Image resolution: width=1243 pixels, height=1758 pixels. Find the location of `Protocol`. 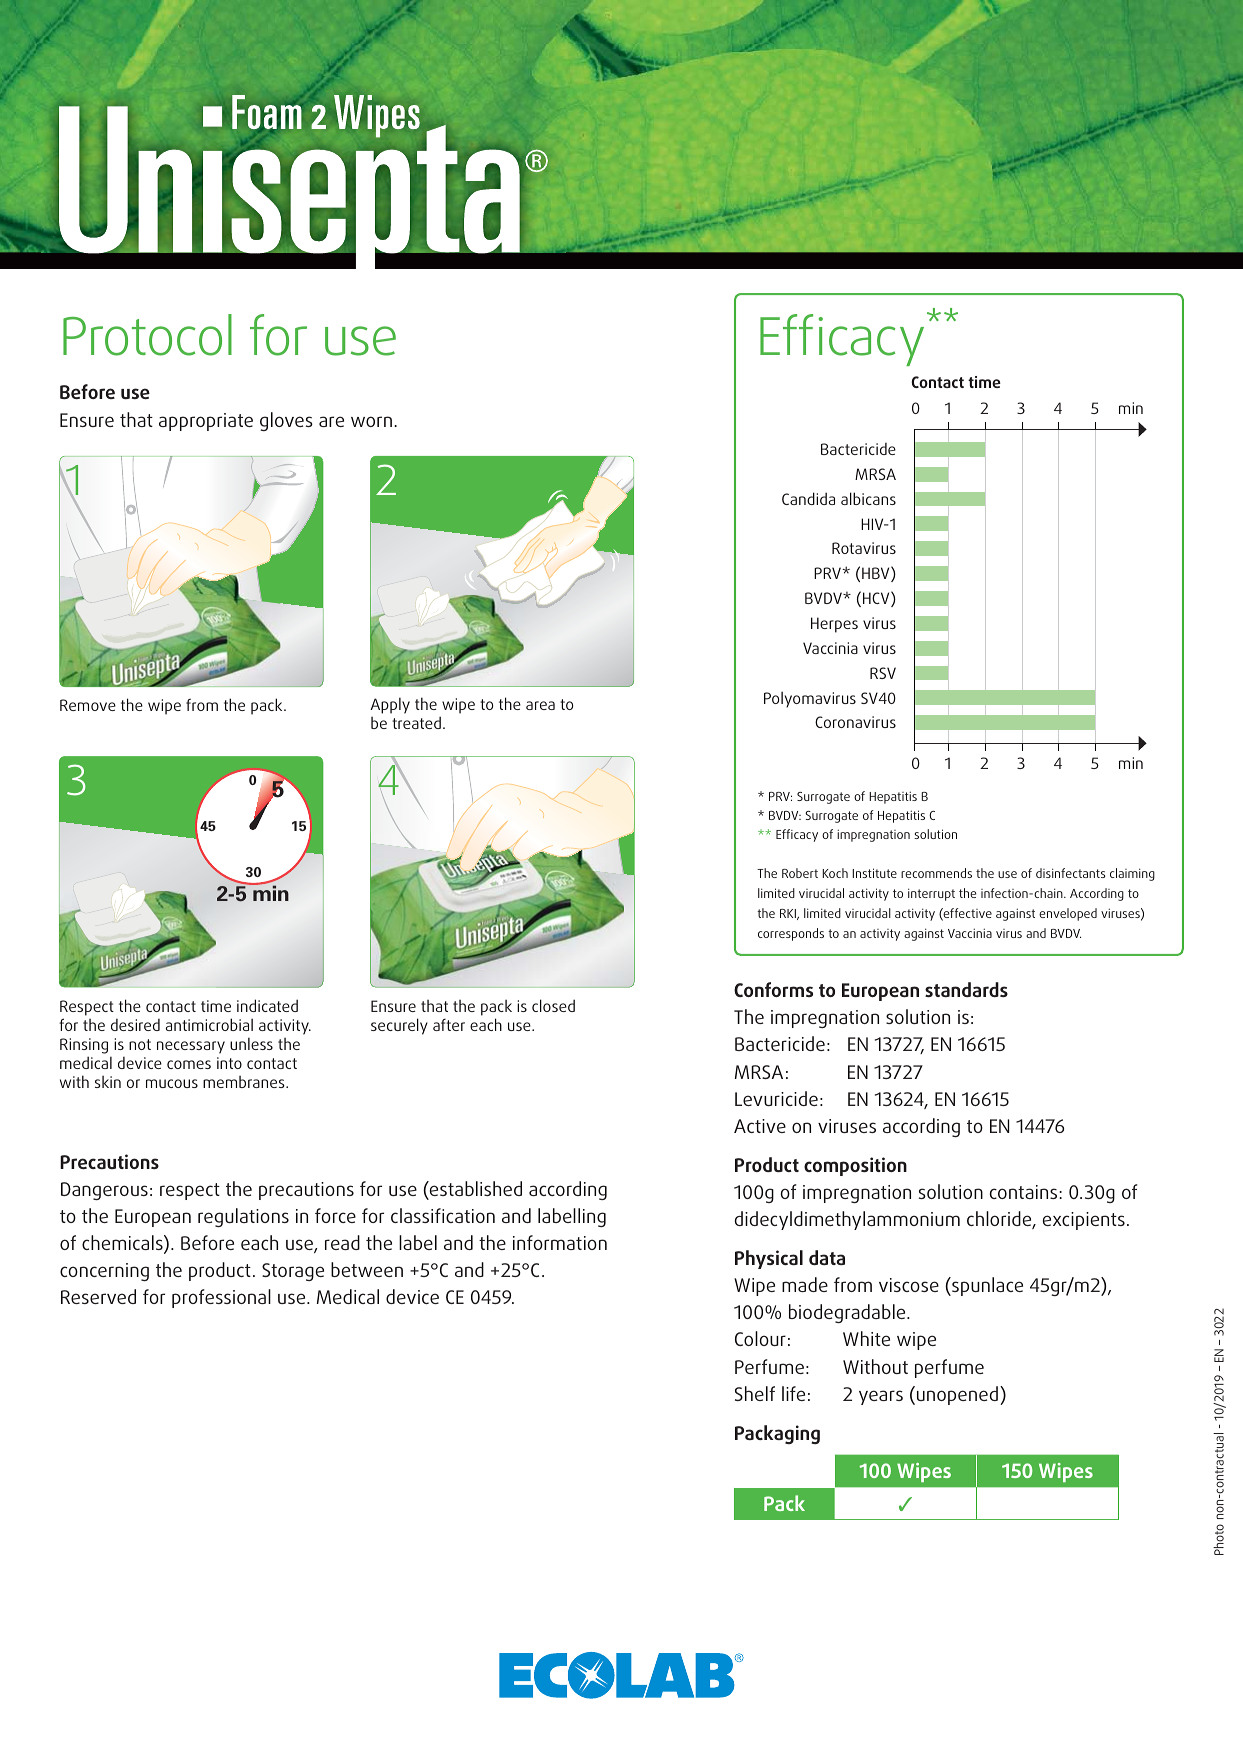

Protocol is located at coordinates (147, 335).
